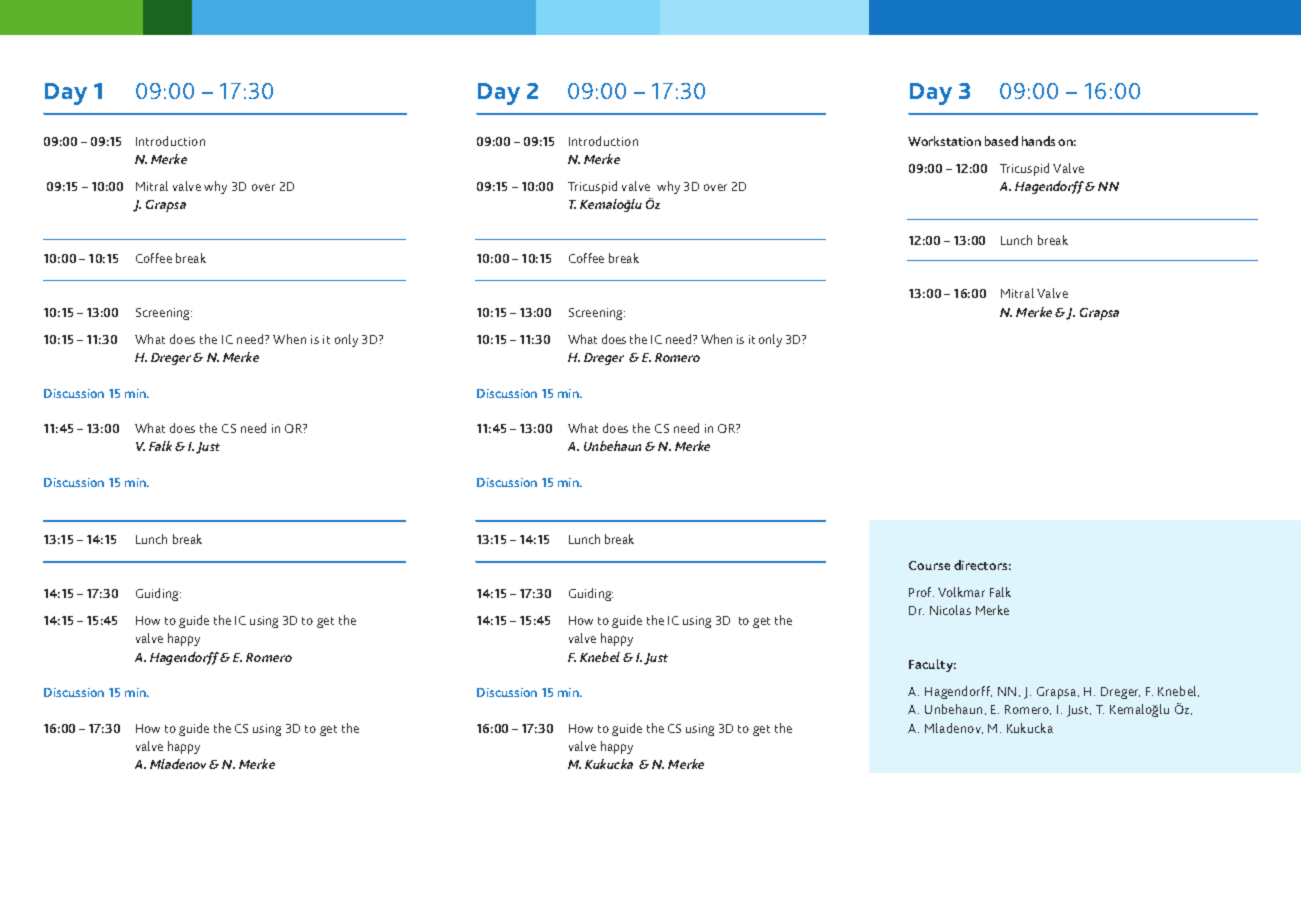 Image resolution: width=1301 pixels, height=924 pixels. What do you see at coordinates (929, 565) in the screenshot?
I see `Course` at bounding box center [929, 565].
